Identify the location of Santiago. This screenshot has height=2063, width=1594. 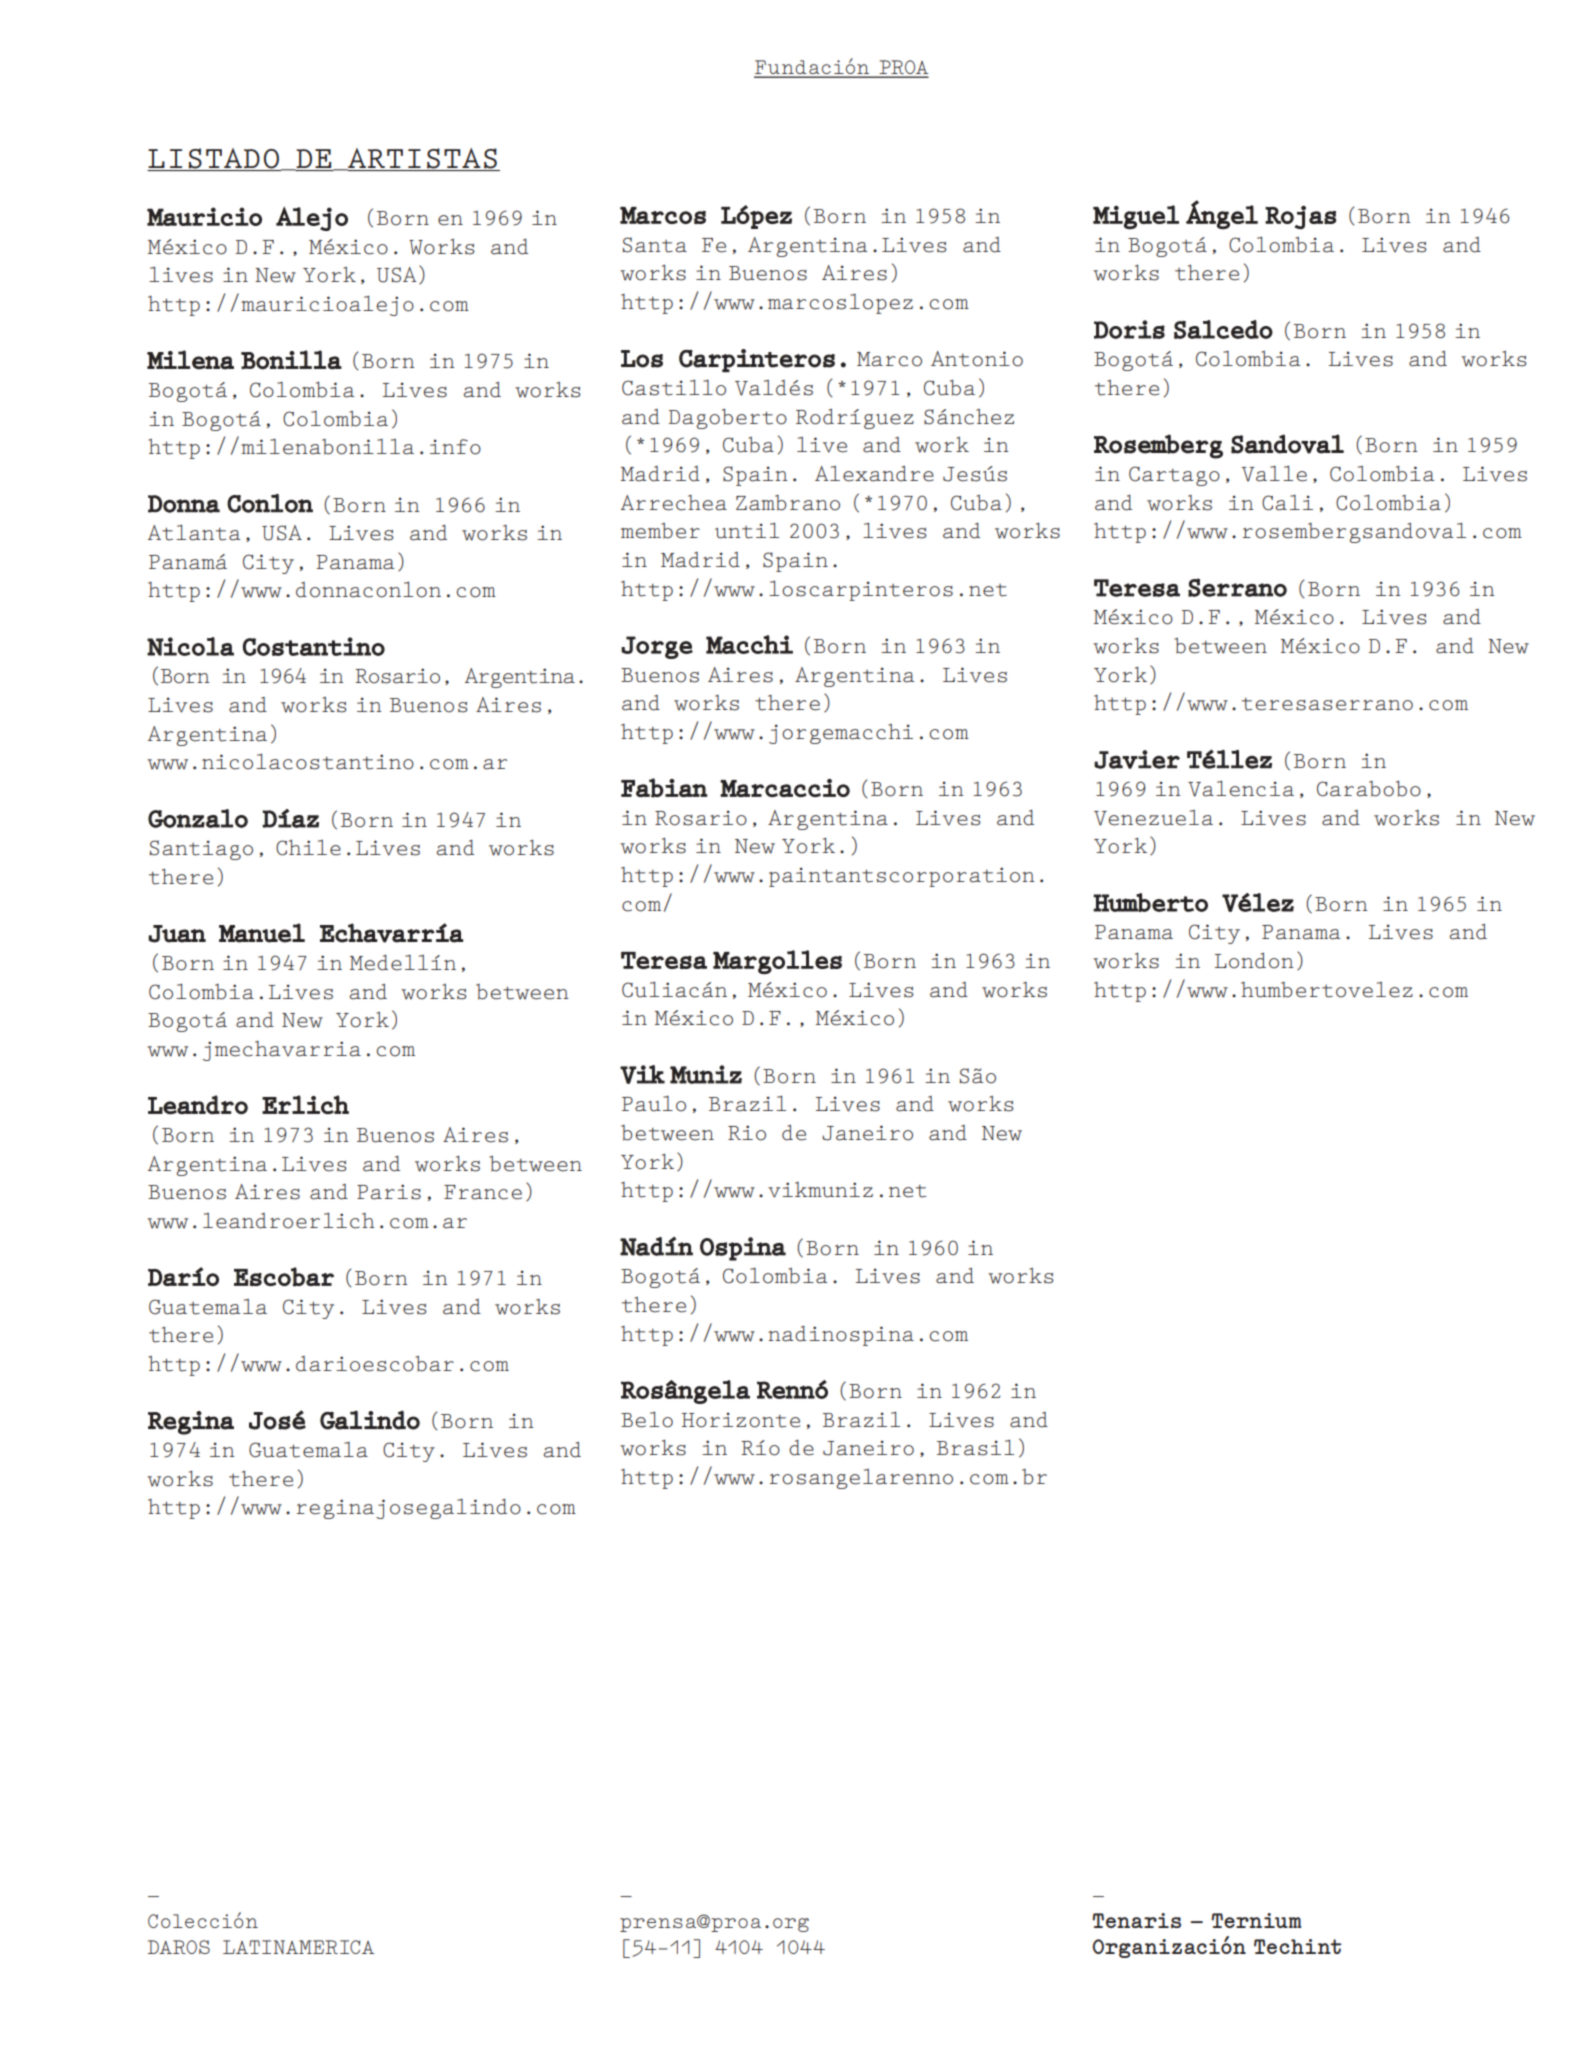
(201, 850).
